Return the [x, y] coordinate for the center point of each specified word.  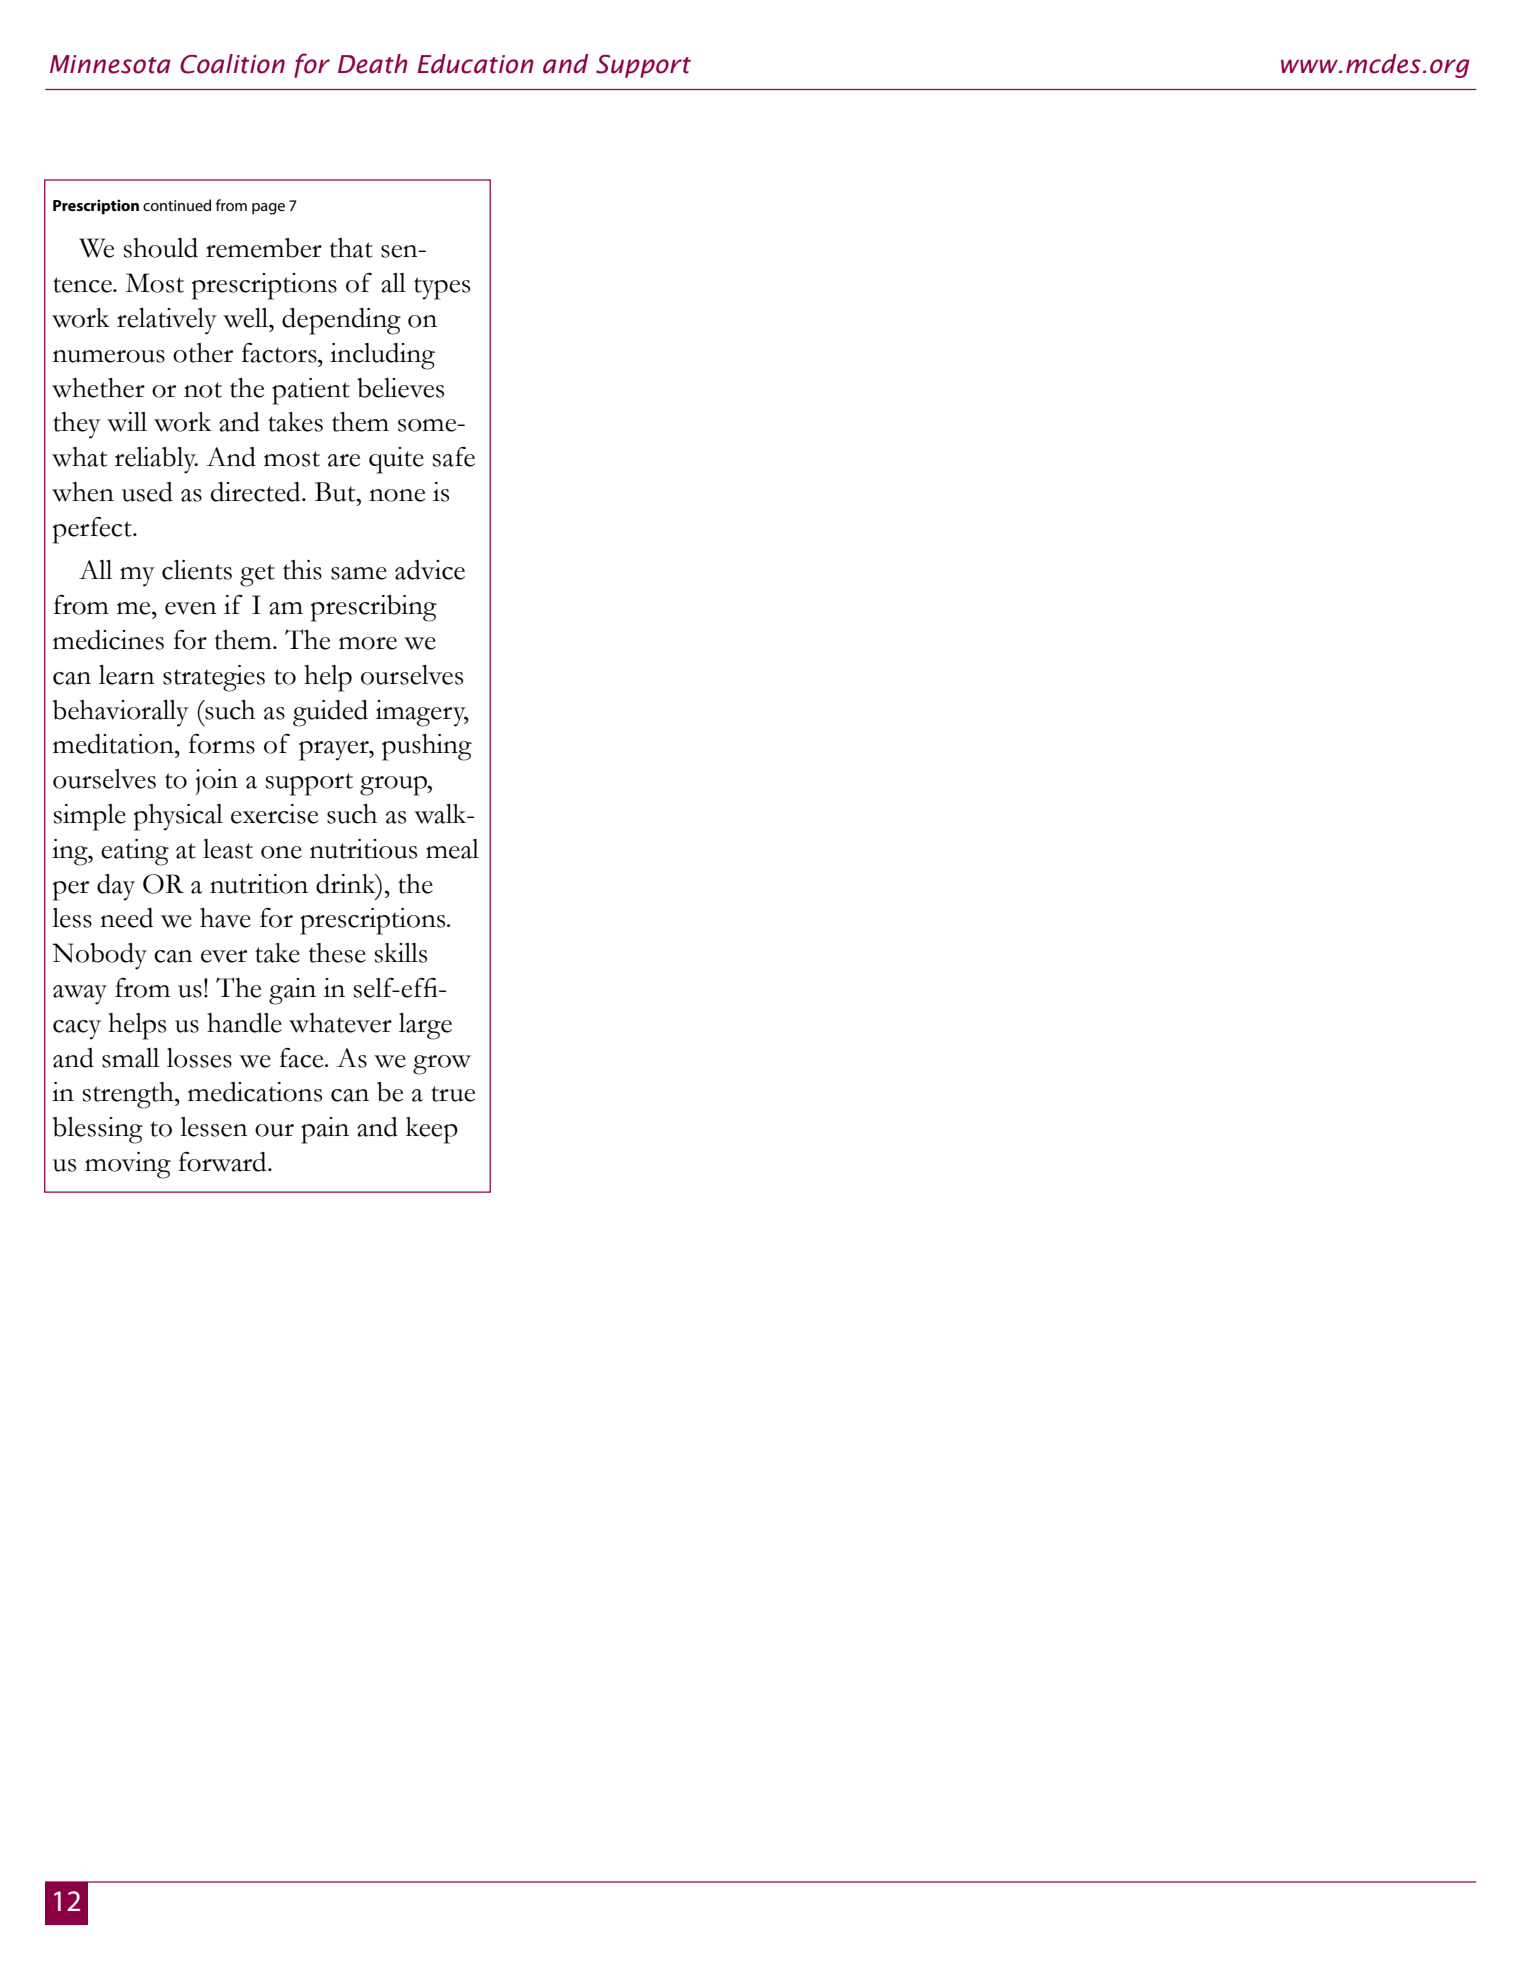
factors [280, 353]
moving [128, 1165]
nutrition [259, 884]
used [147, 492]
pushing [427, 747]
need [126, 918]
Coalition [232, 64]
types [442, 288]
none [397, 495]
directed [257, 492]
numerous [109, 356]
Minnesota [110, 64]
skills [401, 953]
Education [475, 64]
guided [330, 713]
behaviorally [121, 713]
